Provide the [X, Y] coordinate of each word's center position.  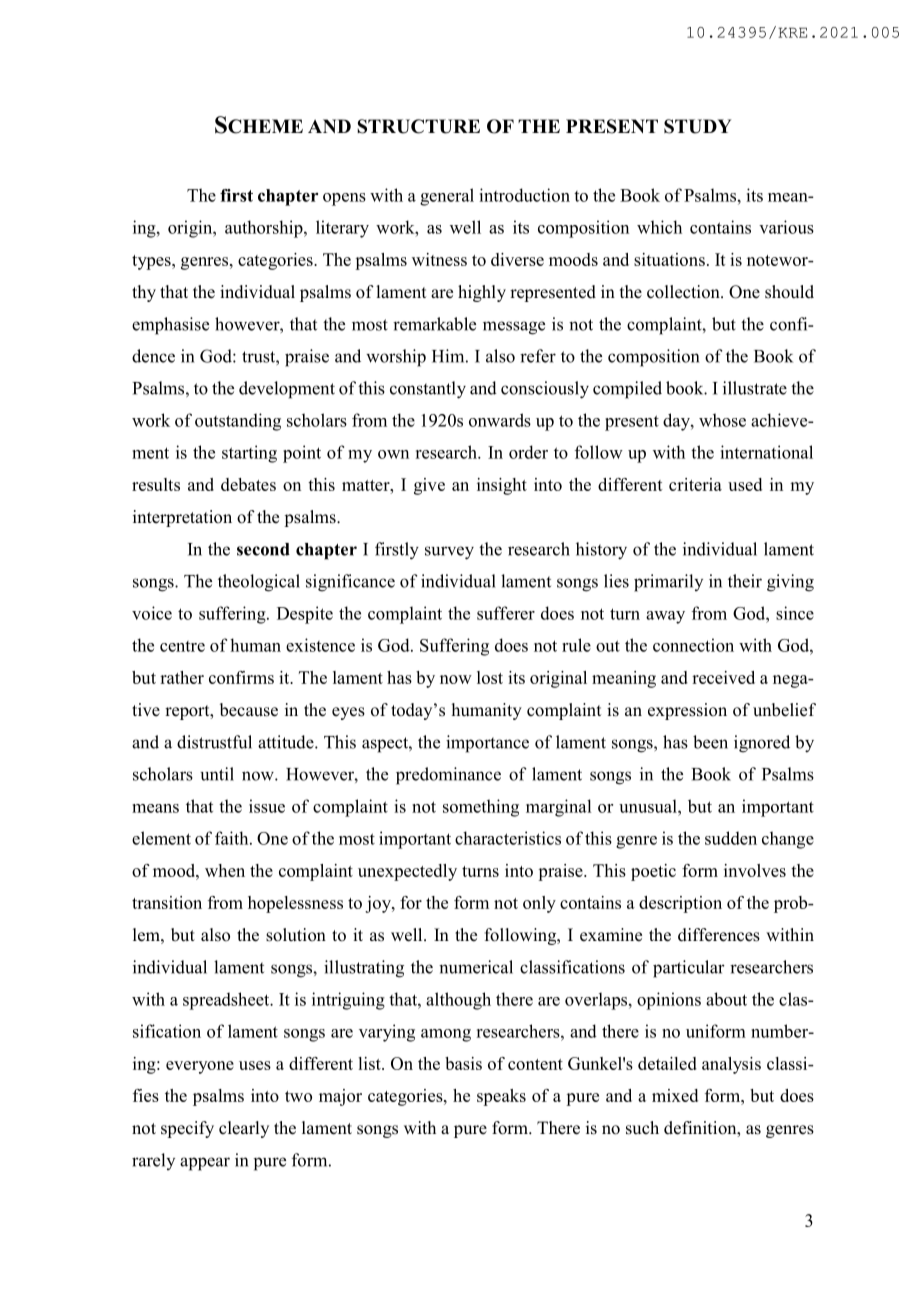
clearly [244, 1129]
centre [182, 646]
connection [693, 645]
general [447, 197]
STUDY [697, 126]
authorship [265, 229]
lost [490, 677]
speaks [501, 1097]
